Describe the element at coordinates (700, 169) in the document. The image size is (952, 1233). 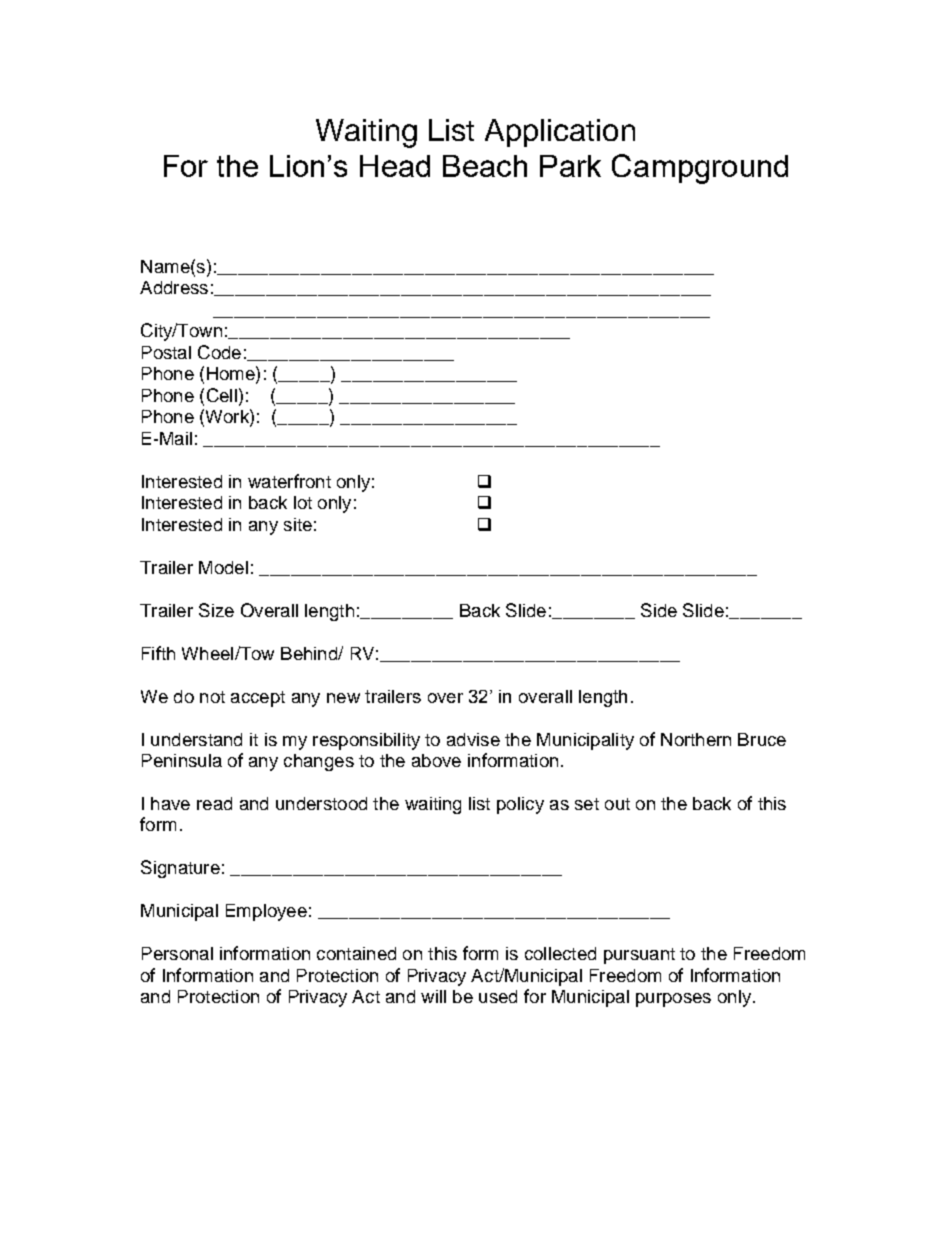
I see `Campground` at that location.
